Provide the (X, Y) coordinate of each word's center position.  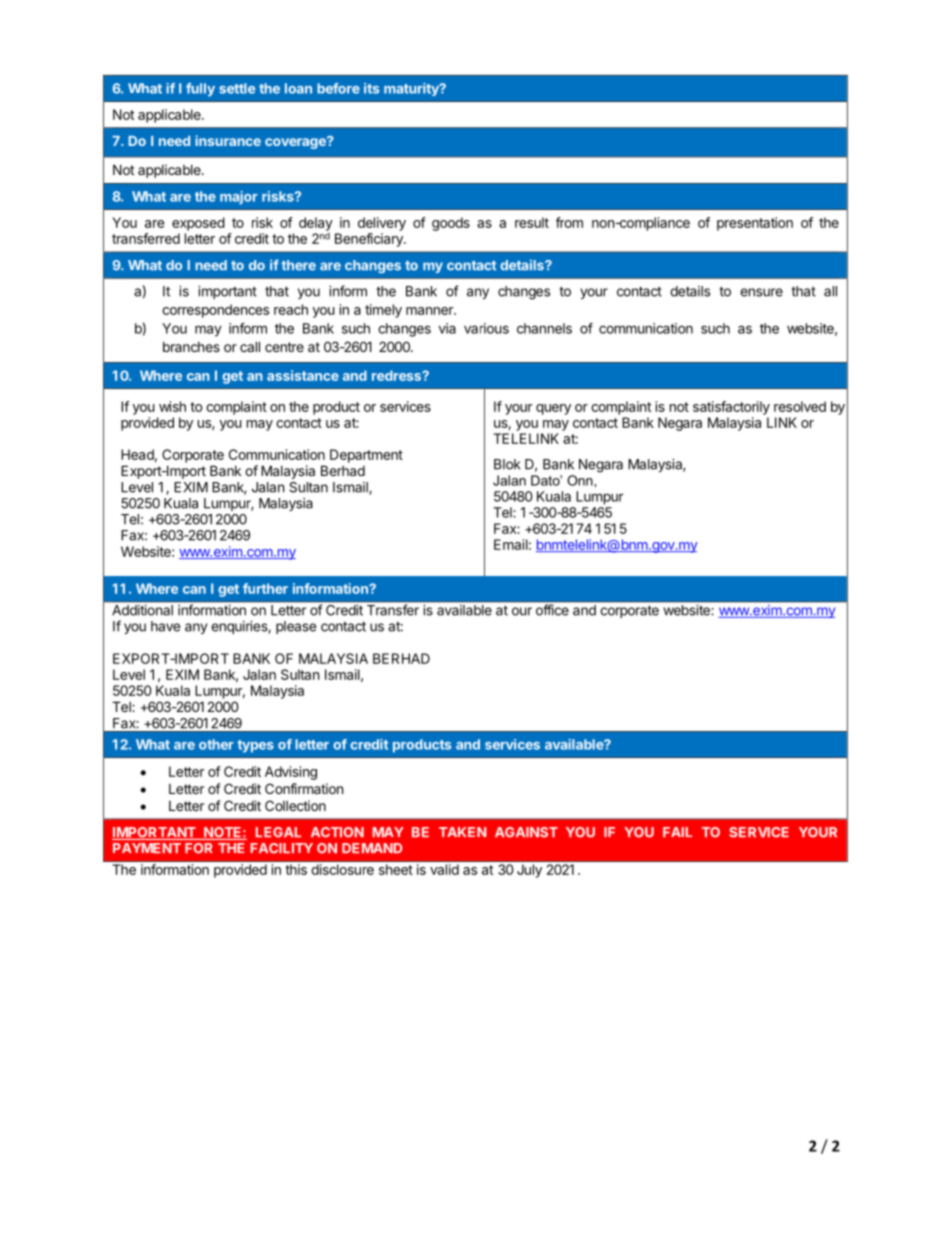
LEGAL (278, 832)
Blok (507, 464)
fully (200, 90)
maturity (412, 89)
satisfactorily (731, 408)
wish (172, 406)
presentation (755, 224)
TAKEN (462, 832)
